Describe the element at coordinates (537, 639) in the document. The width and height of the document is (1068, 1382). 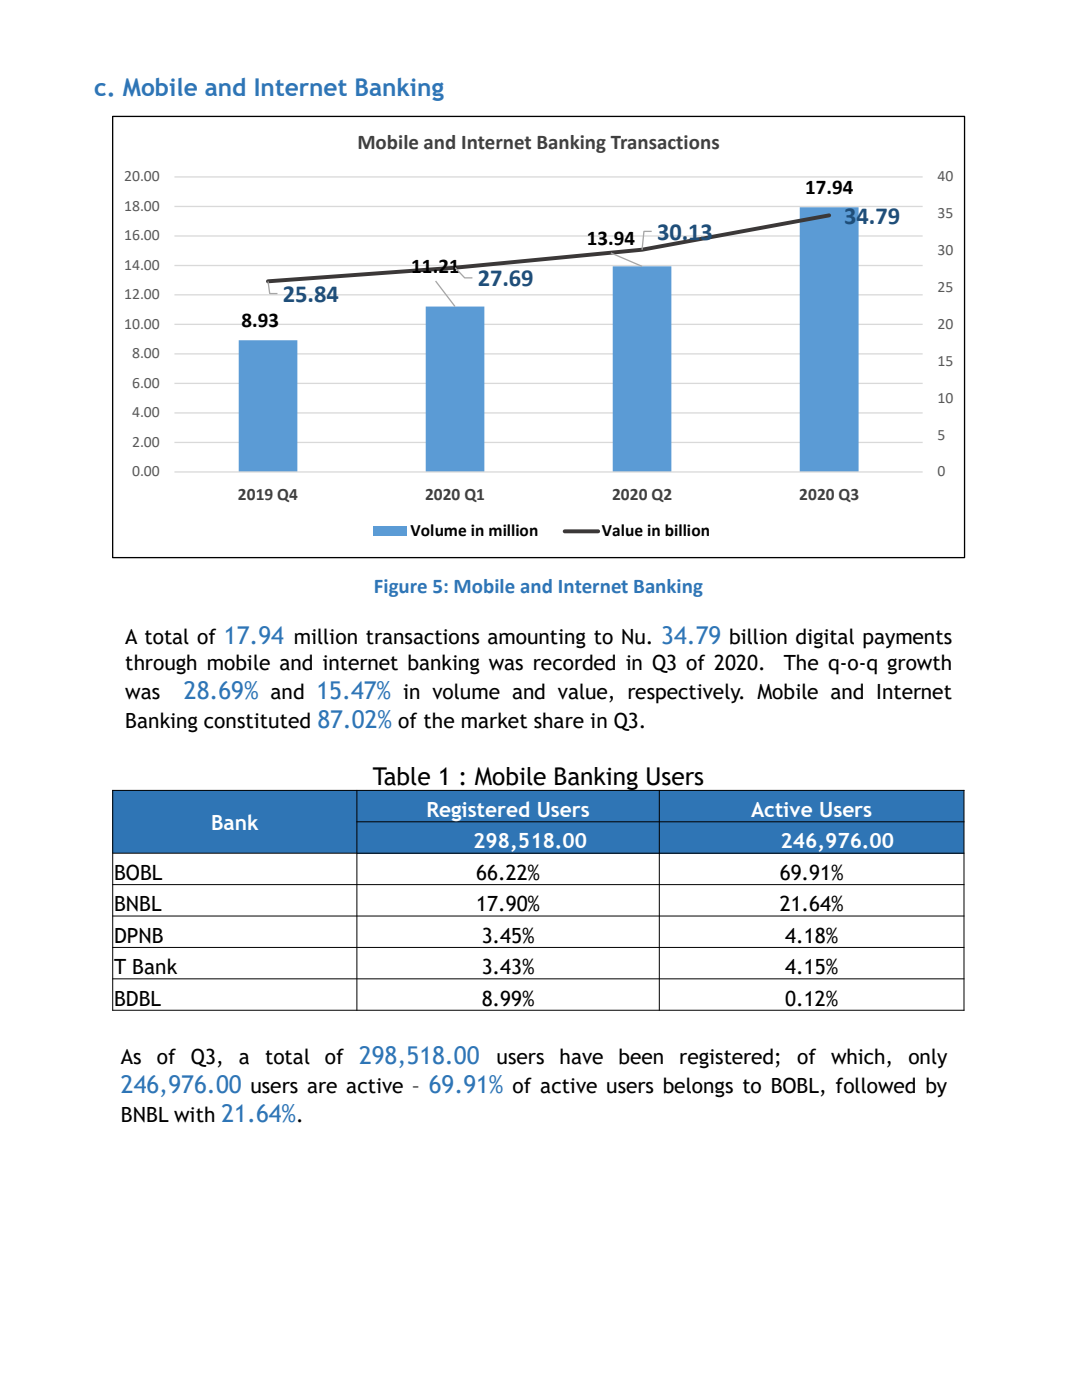
I see `amounting` at that location.
